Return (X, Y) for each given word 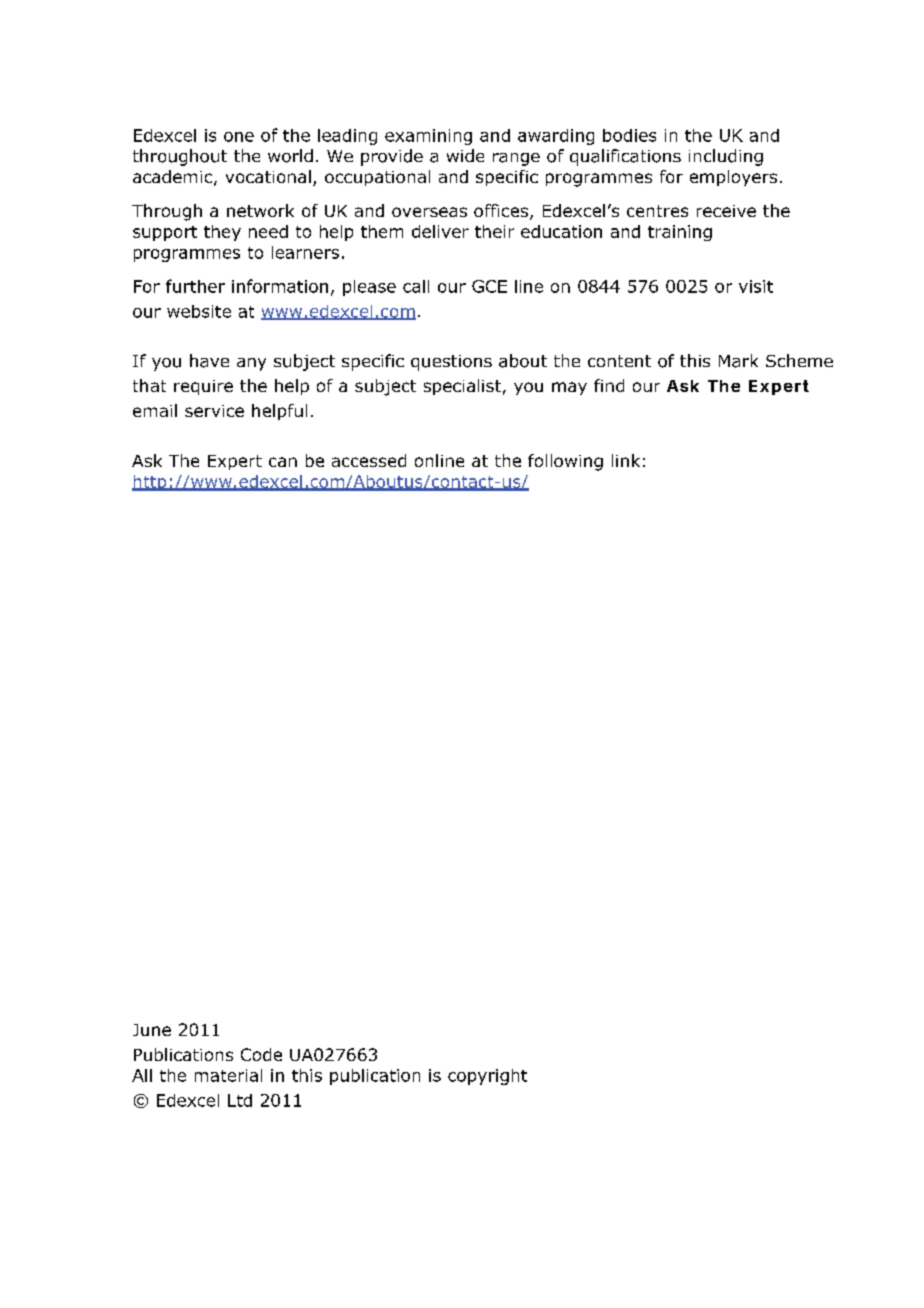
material (228, 1075)
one (239, 137)
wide (465, 155)
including (726, 157)
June (152, 1030)
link (626, 460)
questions (451, 363)
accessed (369, 460)
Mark (738, 361)
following (565, 462)
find (609, 385)
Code (261, 1054)
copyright (487, 1077)
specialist (462, 387)
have (209, 361)
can (283, 462)
